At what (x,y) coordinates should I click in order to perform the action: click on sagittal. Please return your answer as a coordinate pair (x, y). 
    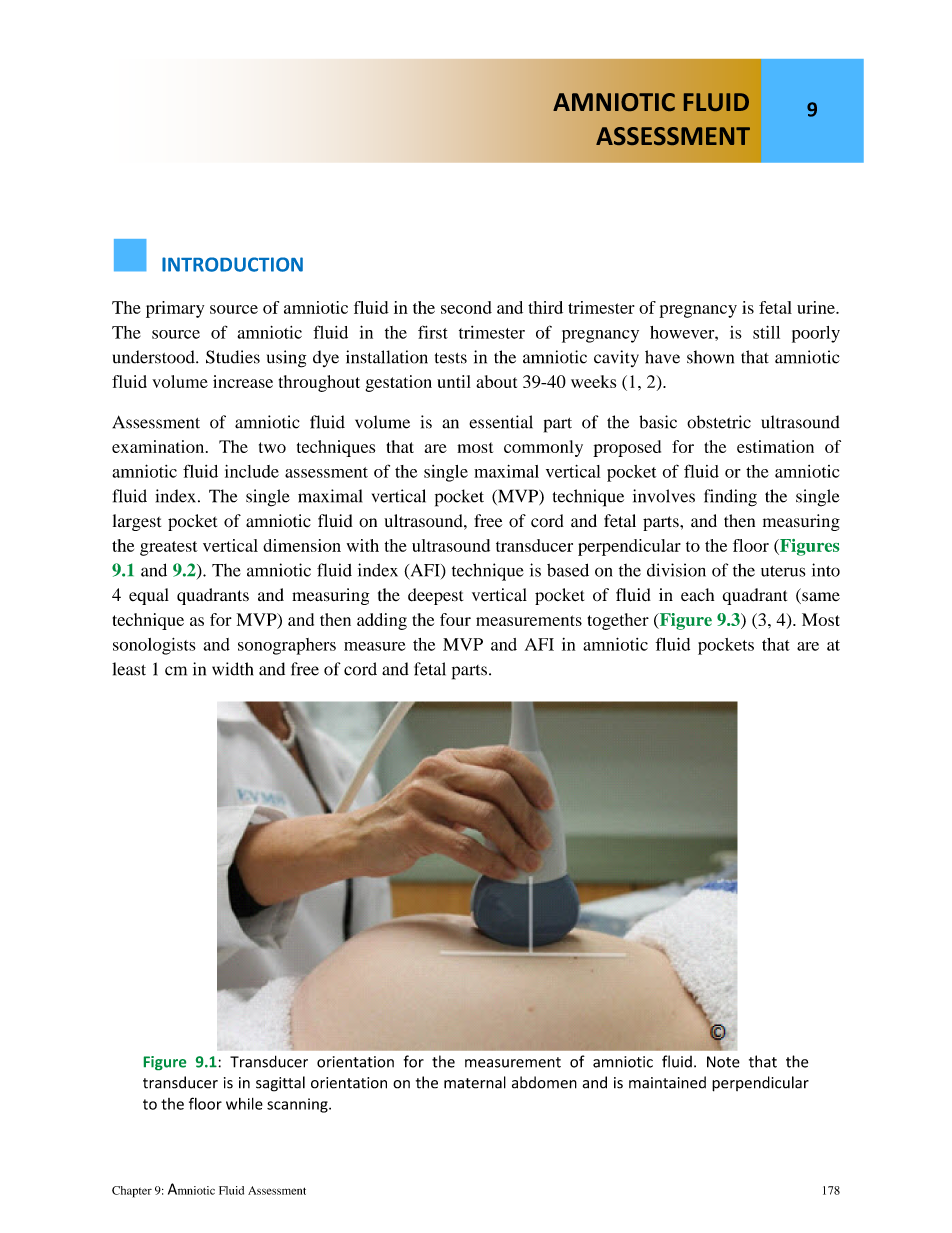
    Looking at the image, I should click on (280, 1084).
